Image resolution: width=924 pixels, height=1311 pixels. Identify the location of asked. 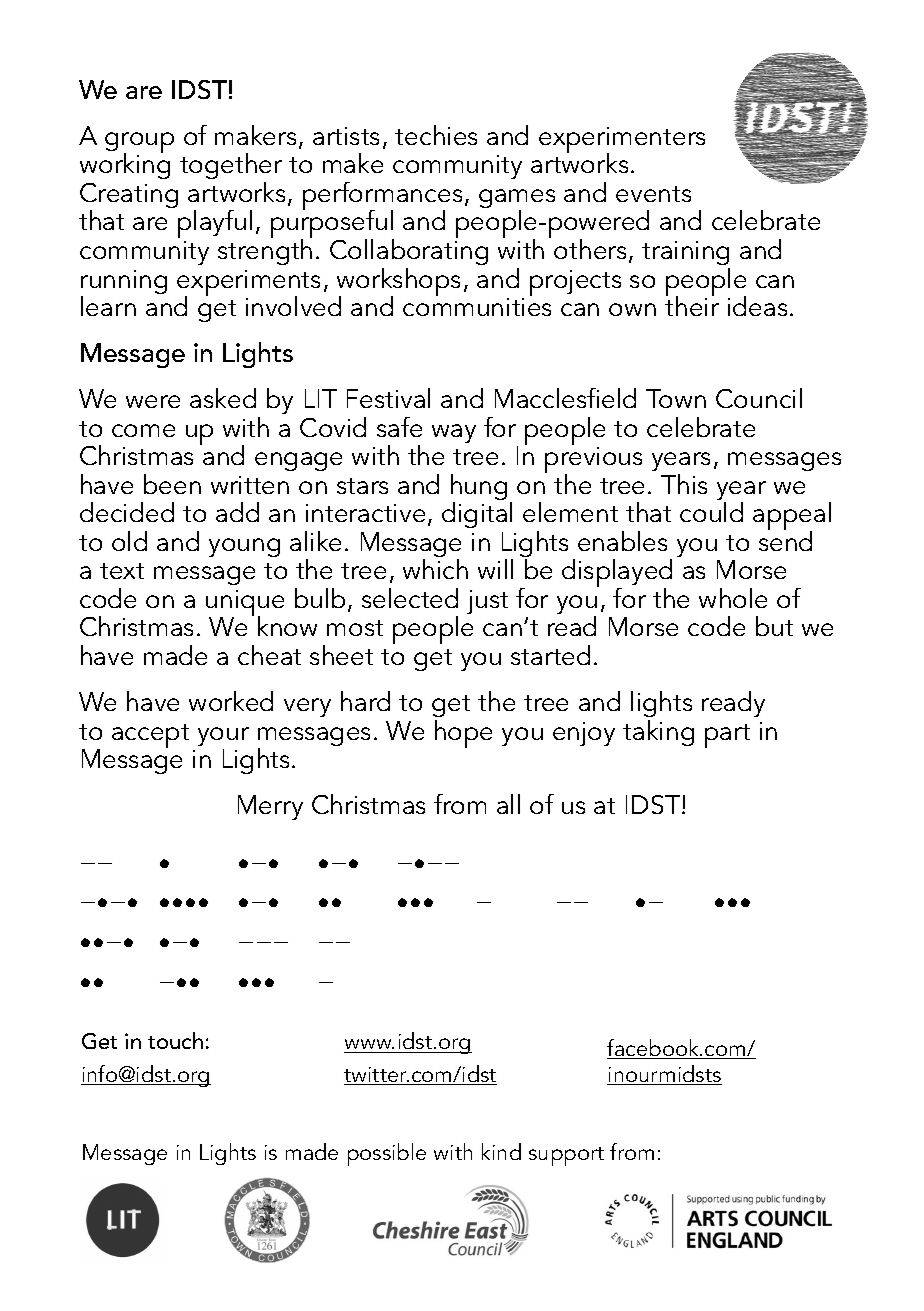
(223, 398).
